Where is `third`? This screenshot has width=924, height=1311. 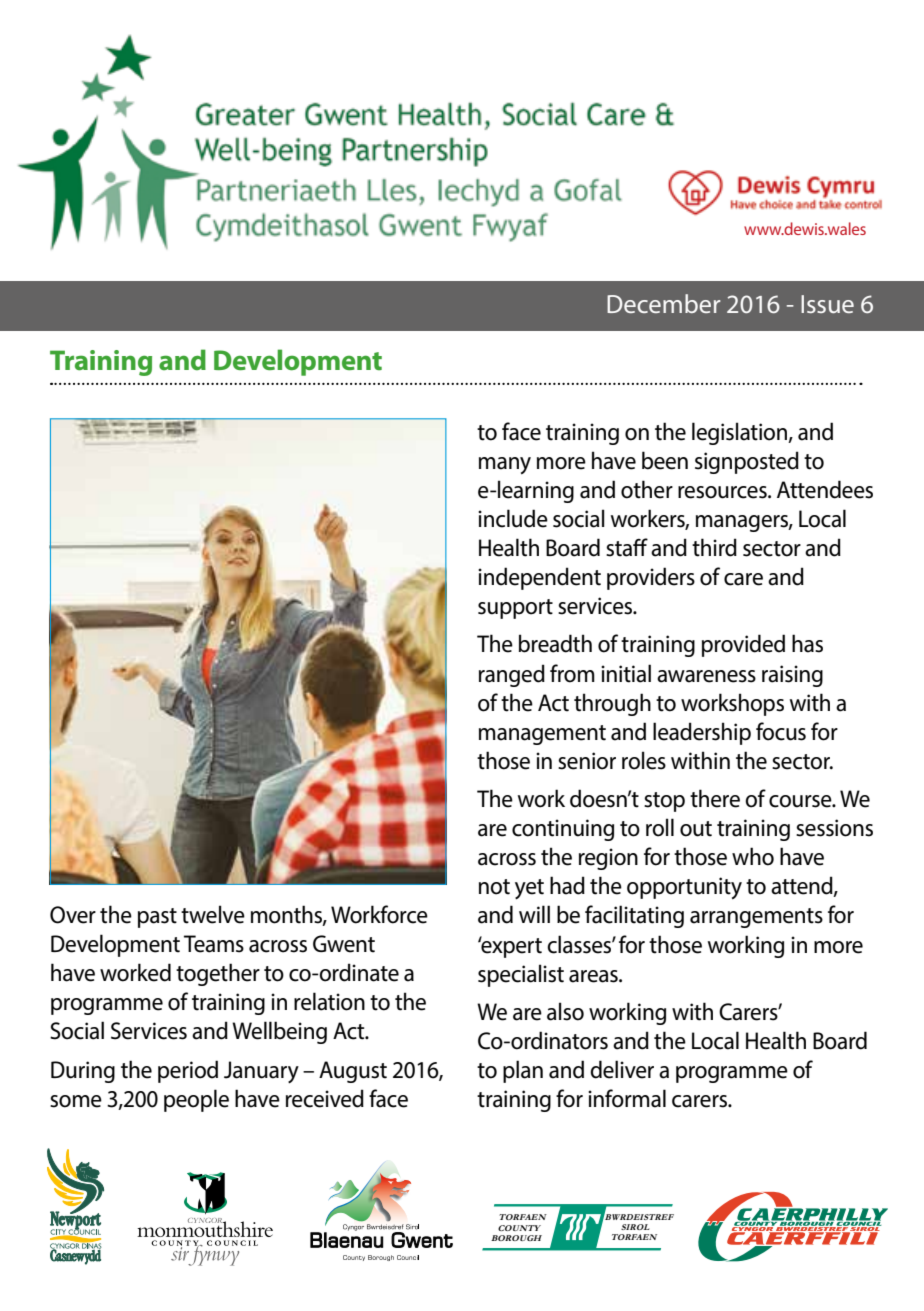 third is located at coordinates (714, 547).
